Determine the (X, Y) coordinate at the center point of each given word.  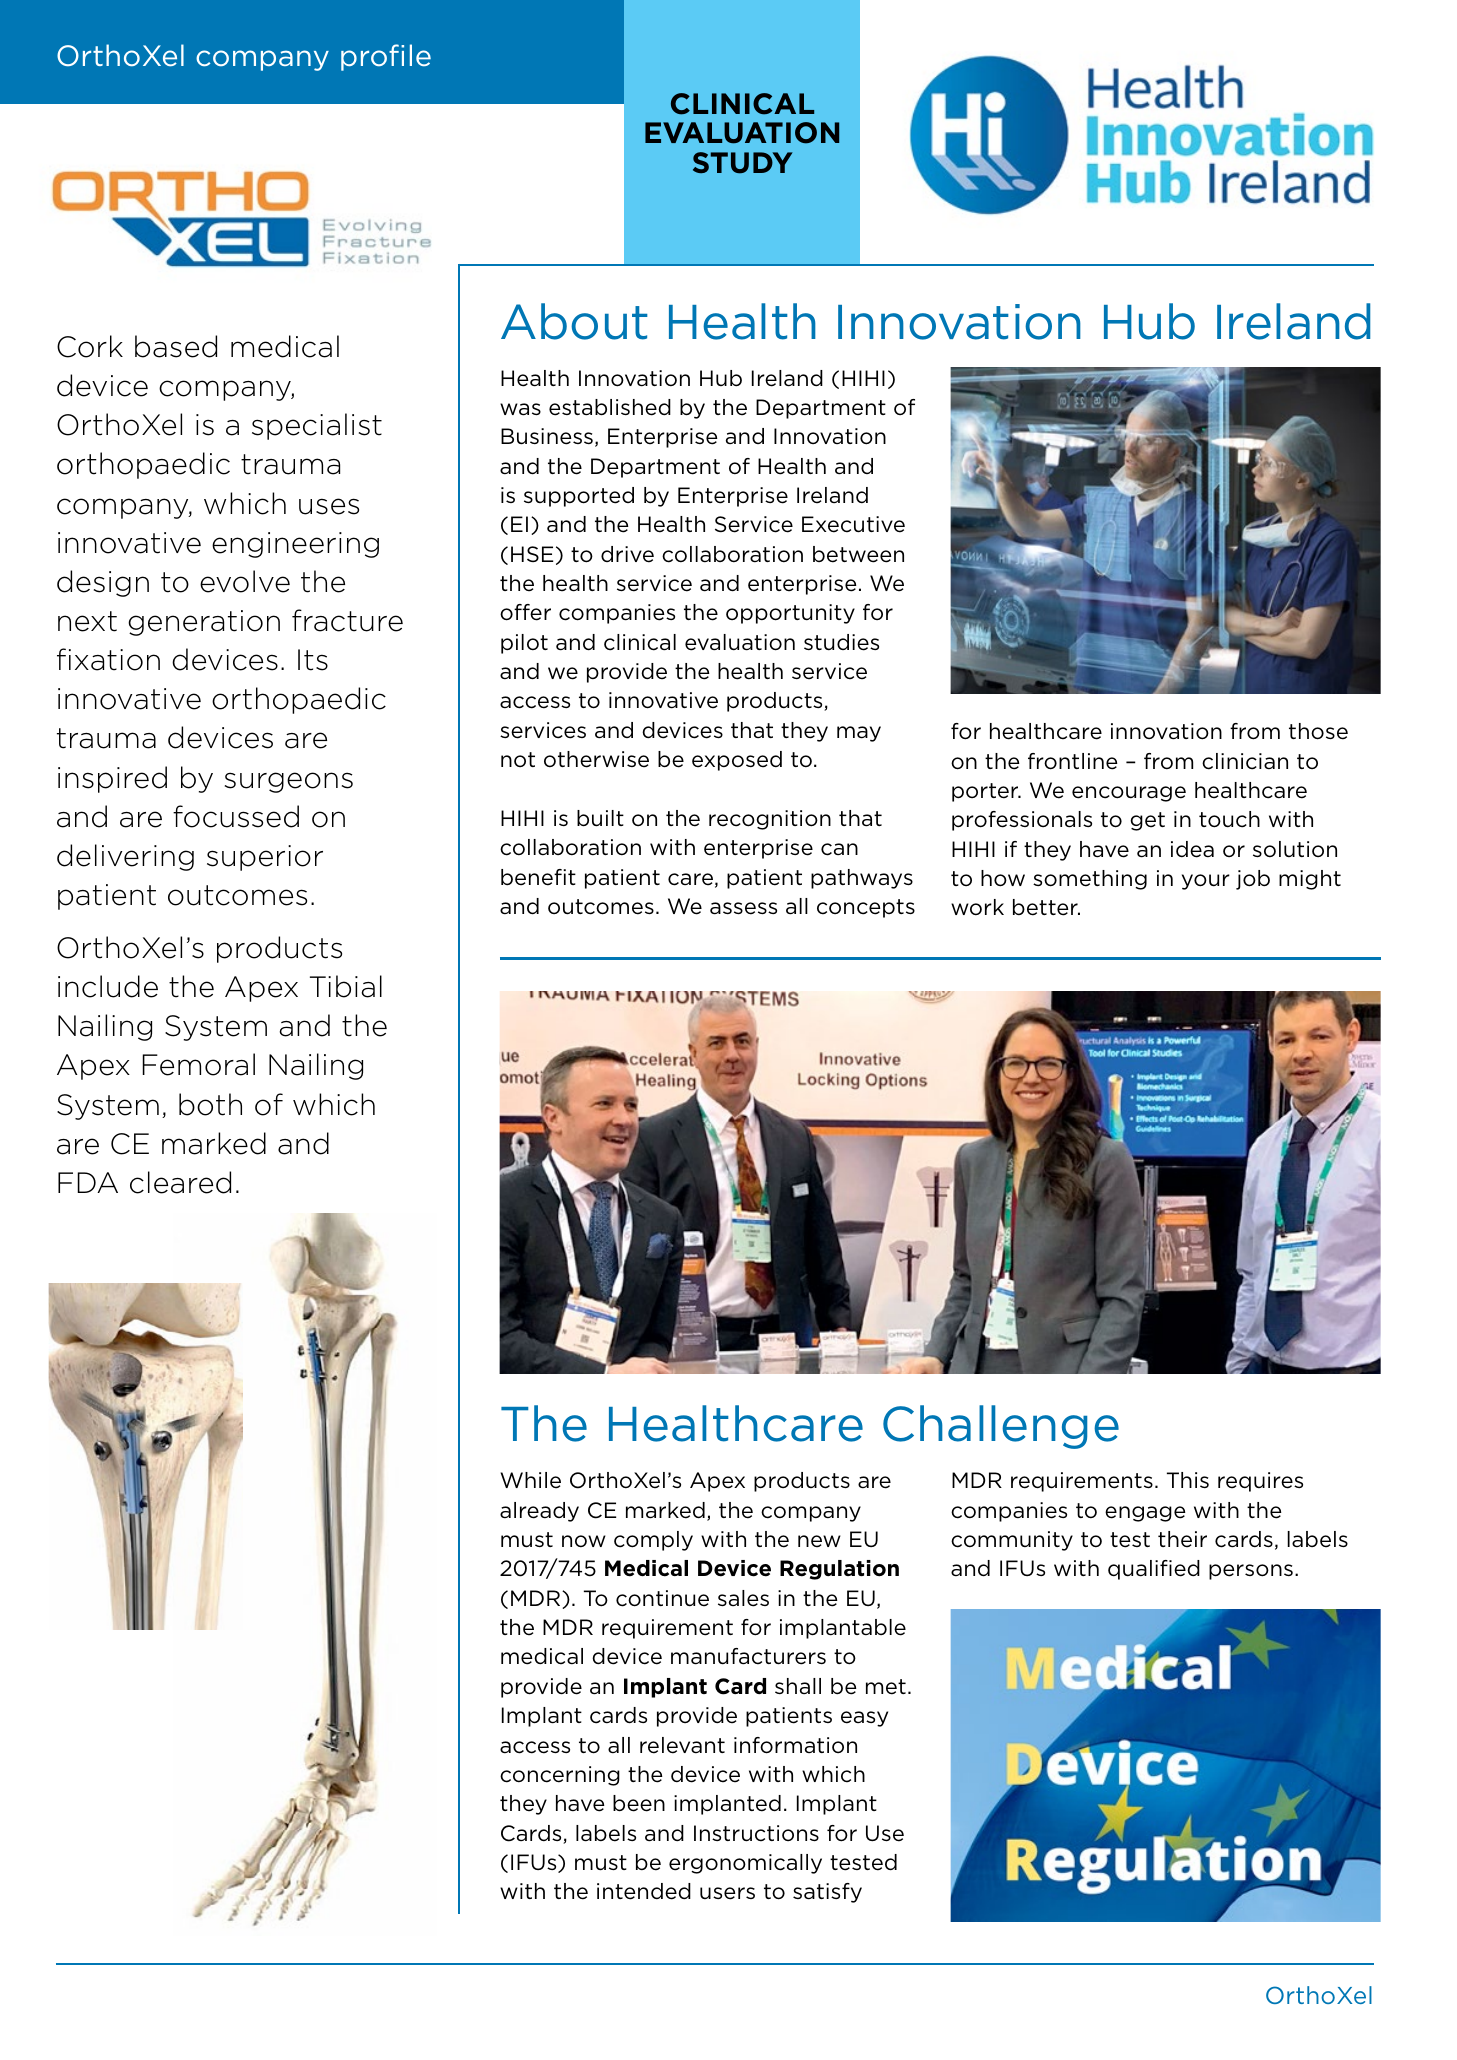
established (610, 407)
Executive (853, 524)
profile (386, 57)
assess (743, 908)
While (531, 1480)
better (1046, 907)
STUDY (743, 163)
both (210, 1104)
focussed (236, 816)
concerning (560, 1776)
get (1147, 821)
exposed (737, 761)
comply (653, 1541)
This (1188, 1480)
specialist (317, 426)
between (858, 554)
